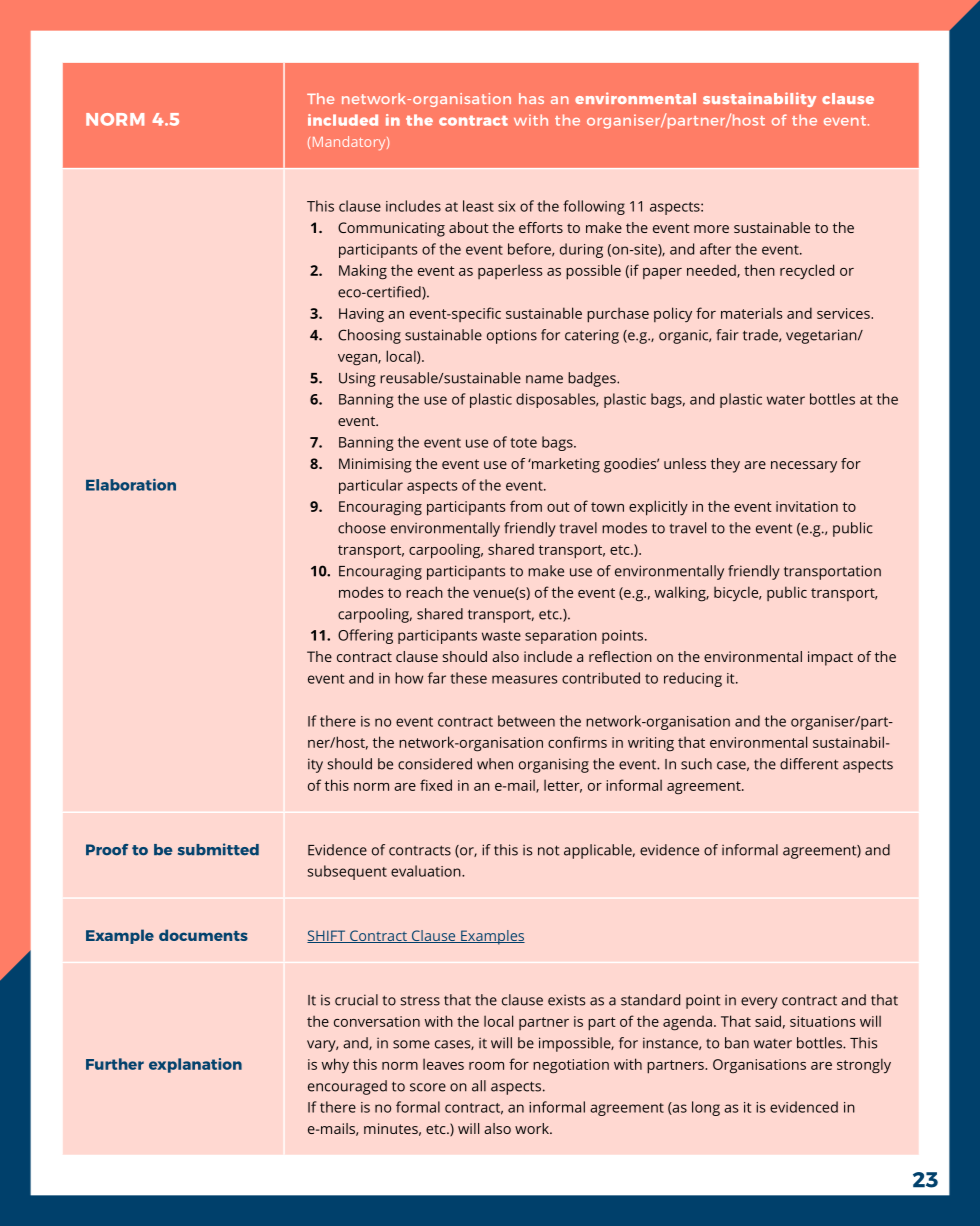 This screenshot has width=980, height=1226. Describe the element at coordinates (131, 485) in the screenshot. I see `Elaboration` at that location.
